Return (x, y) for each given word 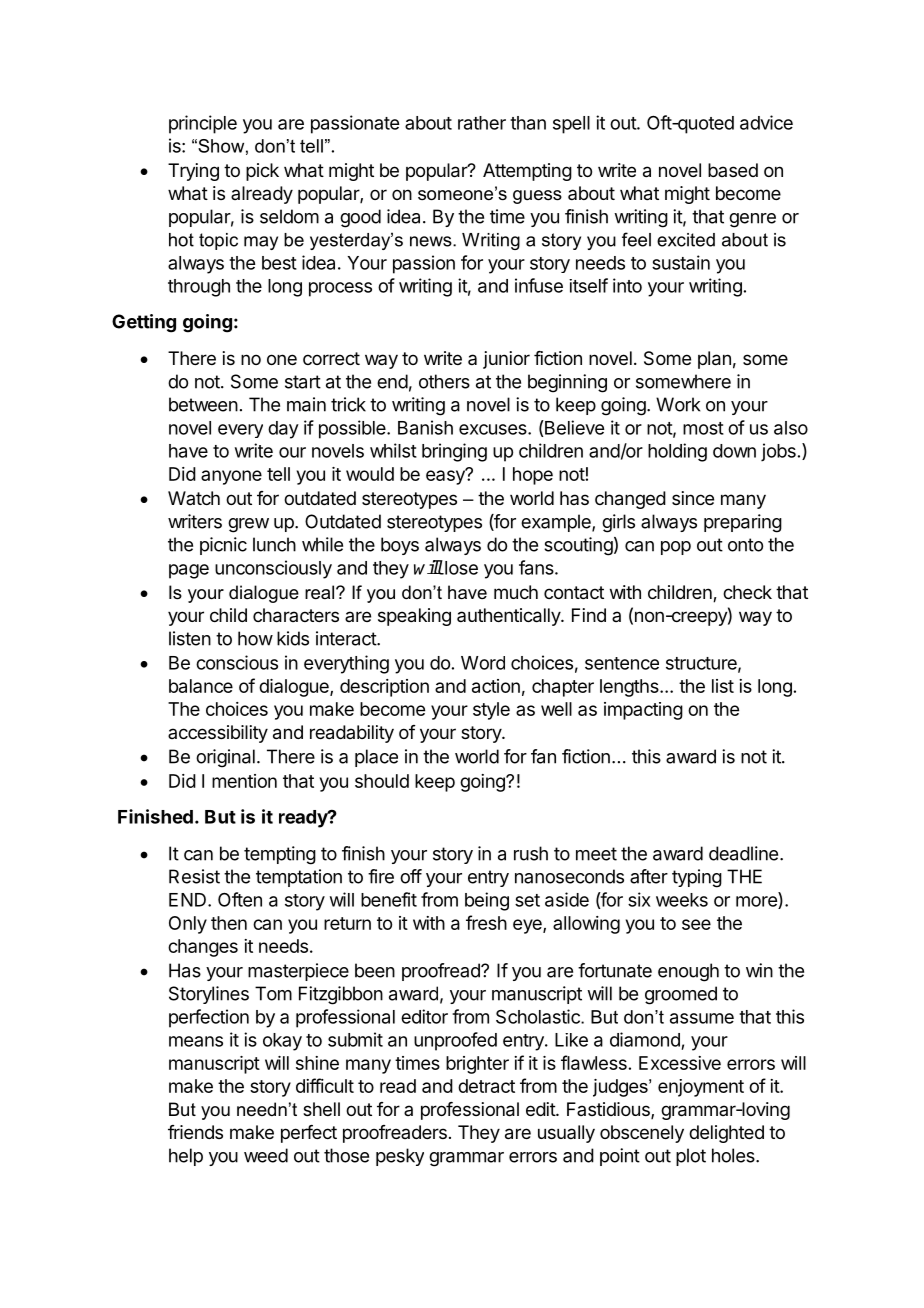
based (733, 170)
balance (201, 686)
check (747, 592)
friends (195, 1132)
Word (483, 663)
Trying (193, 172)
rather (482, 123)
